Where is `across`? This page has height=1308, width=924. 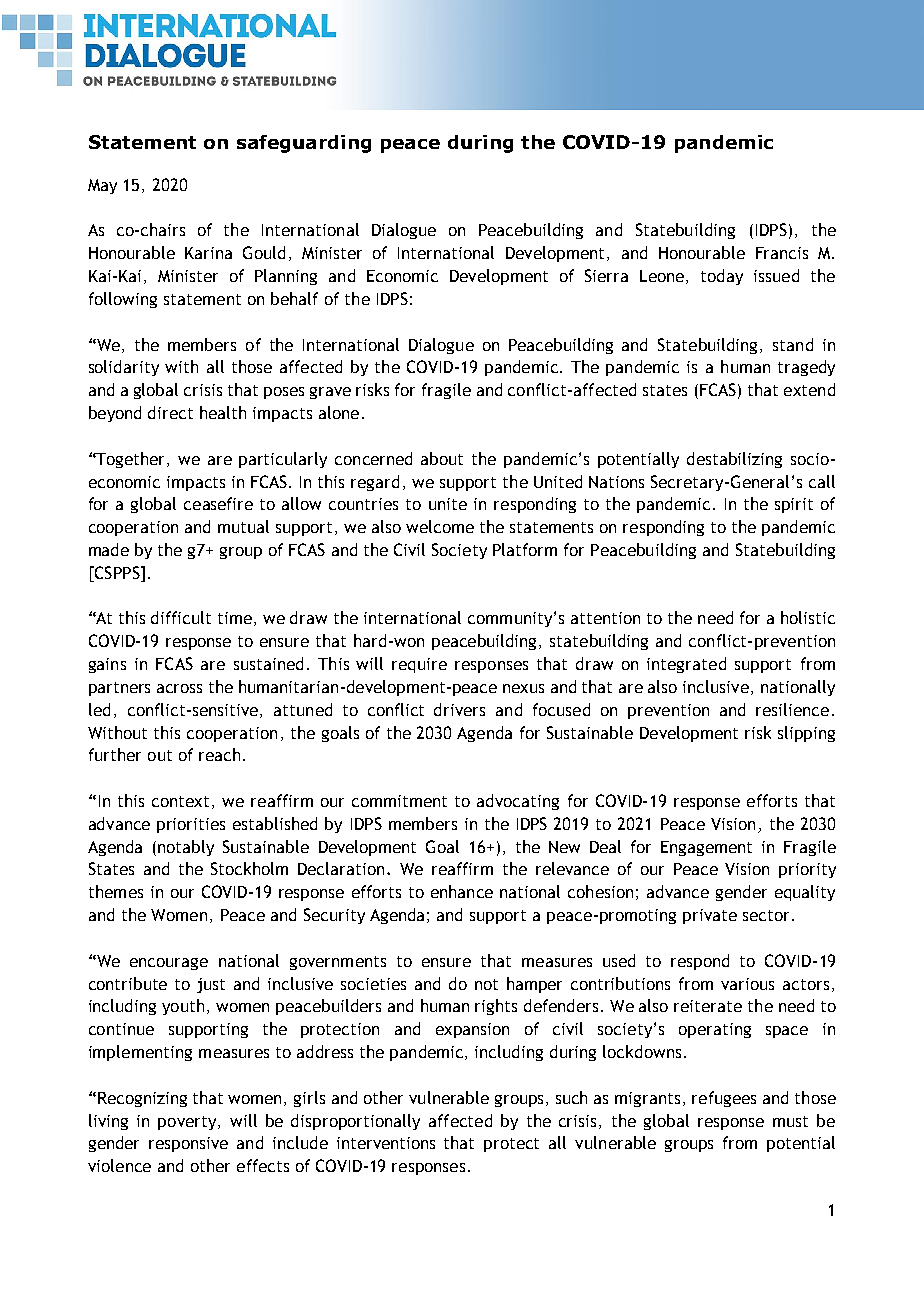
across is located at coordinates (179, 688).
